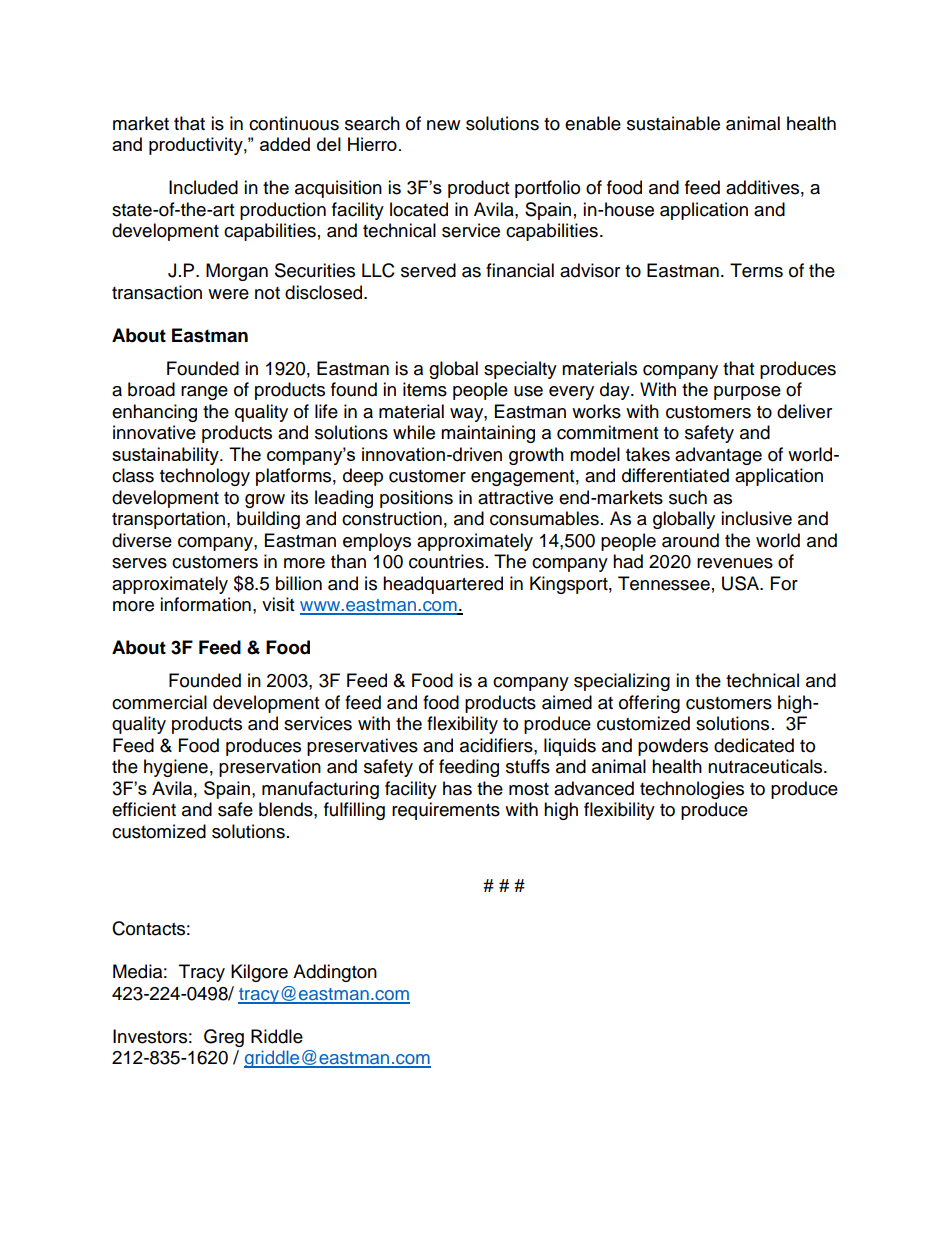 The width and height of the document is (952, 1233). I want to click on Addington, so click(335, 973).
